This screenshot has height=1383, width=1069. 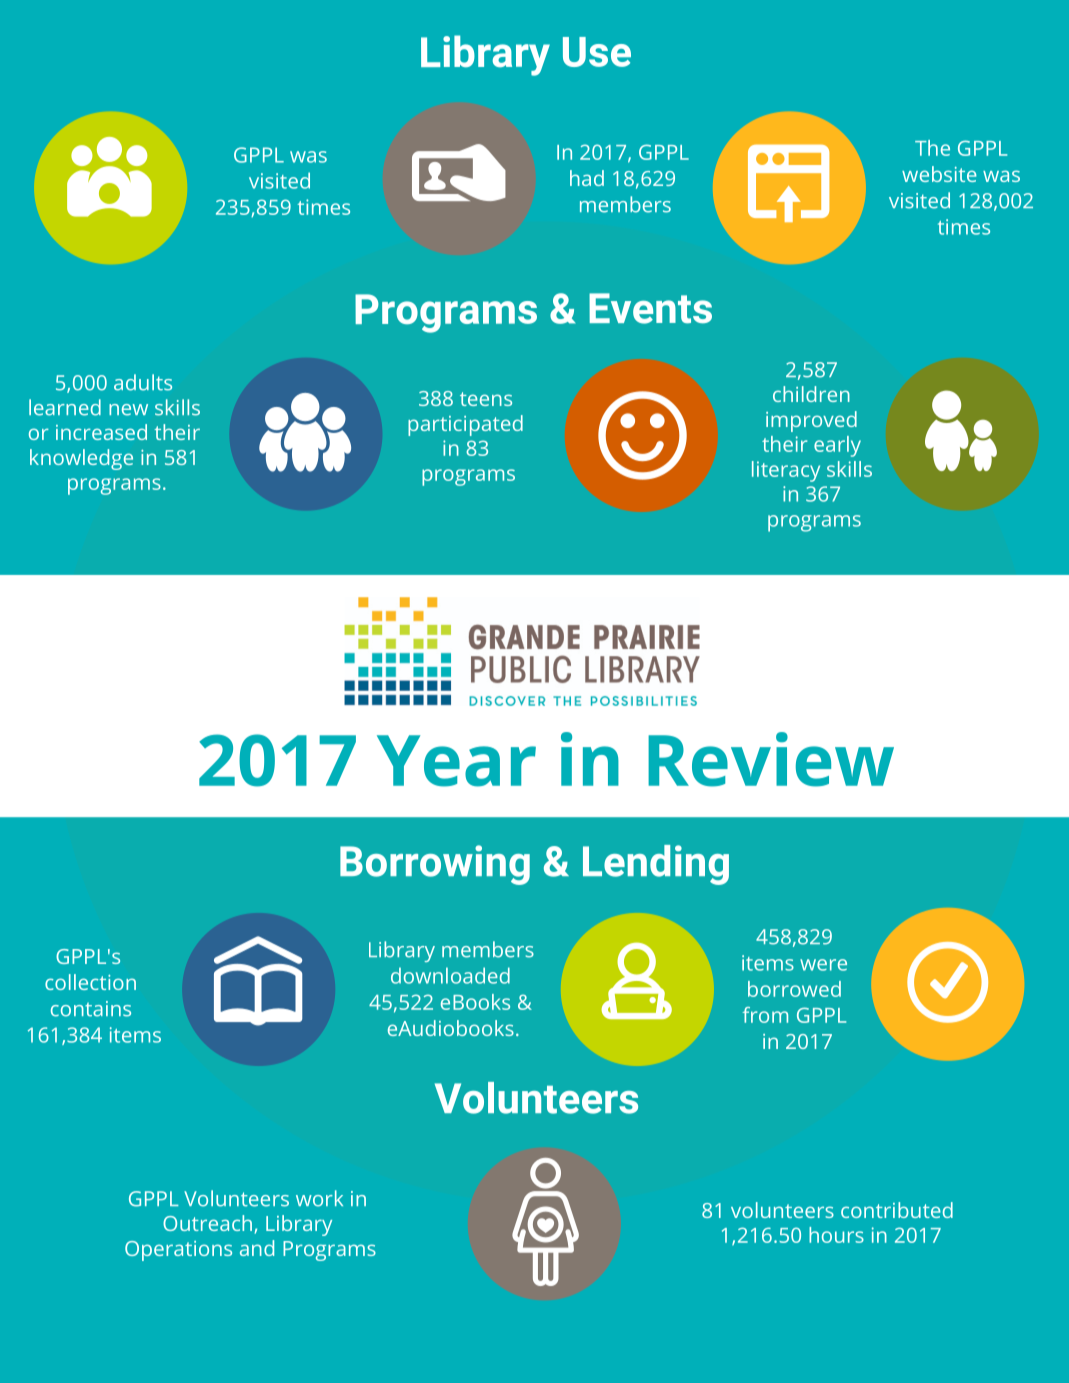 What do you see at coordinates (319, 1198) in the screenshot?
I see `work` at bounding box center [319, 1198].
